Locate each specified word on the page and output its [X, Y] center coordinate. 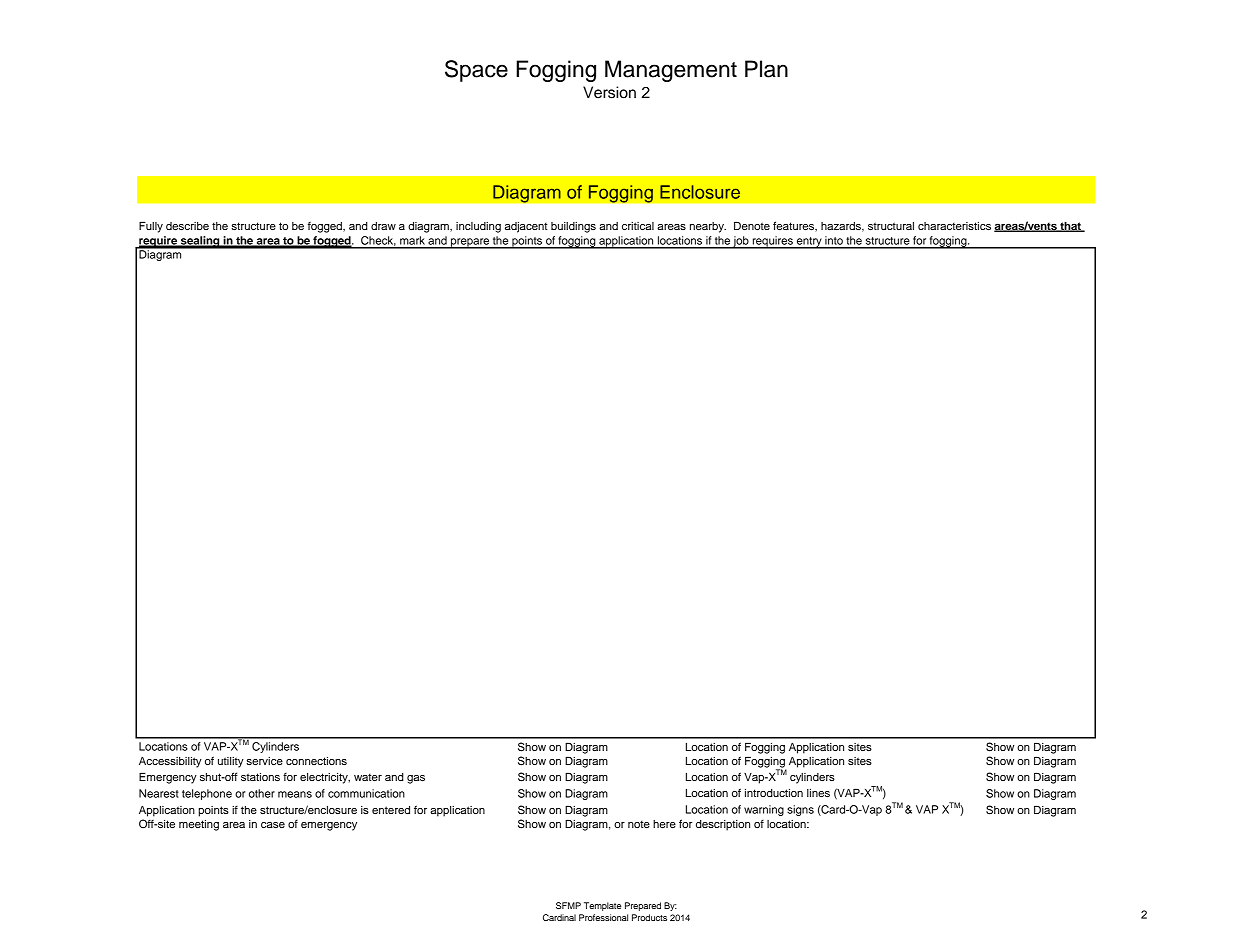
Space [476, 71]
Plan [766, 69]
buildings [573, 227]
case [273, 825]
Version [609, 92]
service [265, 761]
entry [809, 243]
